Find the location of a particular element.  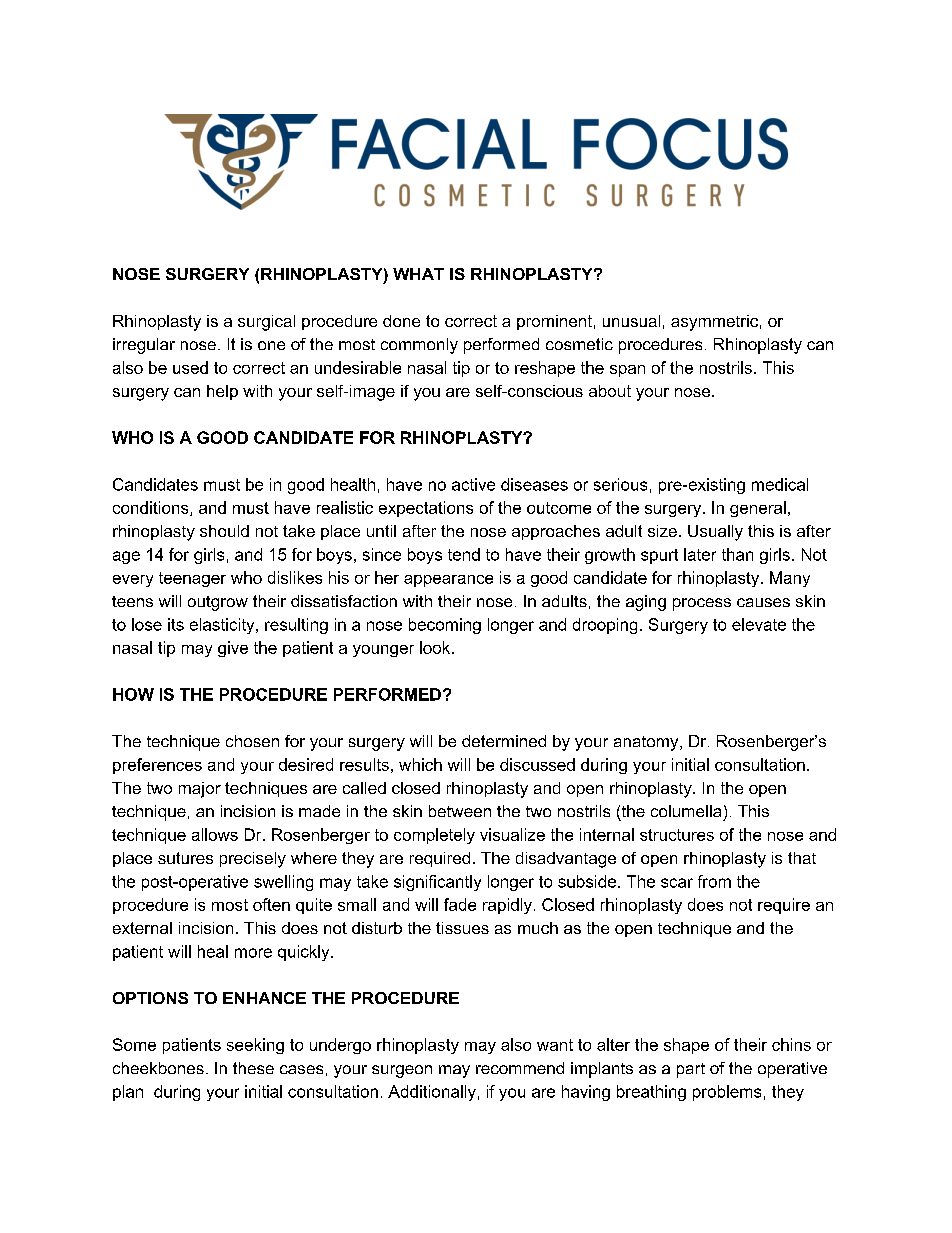

than is located at coordinates (737, 554).
